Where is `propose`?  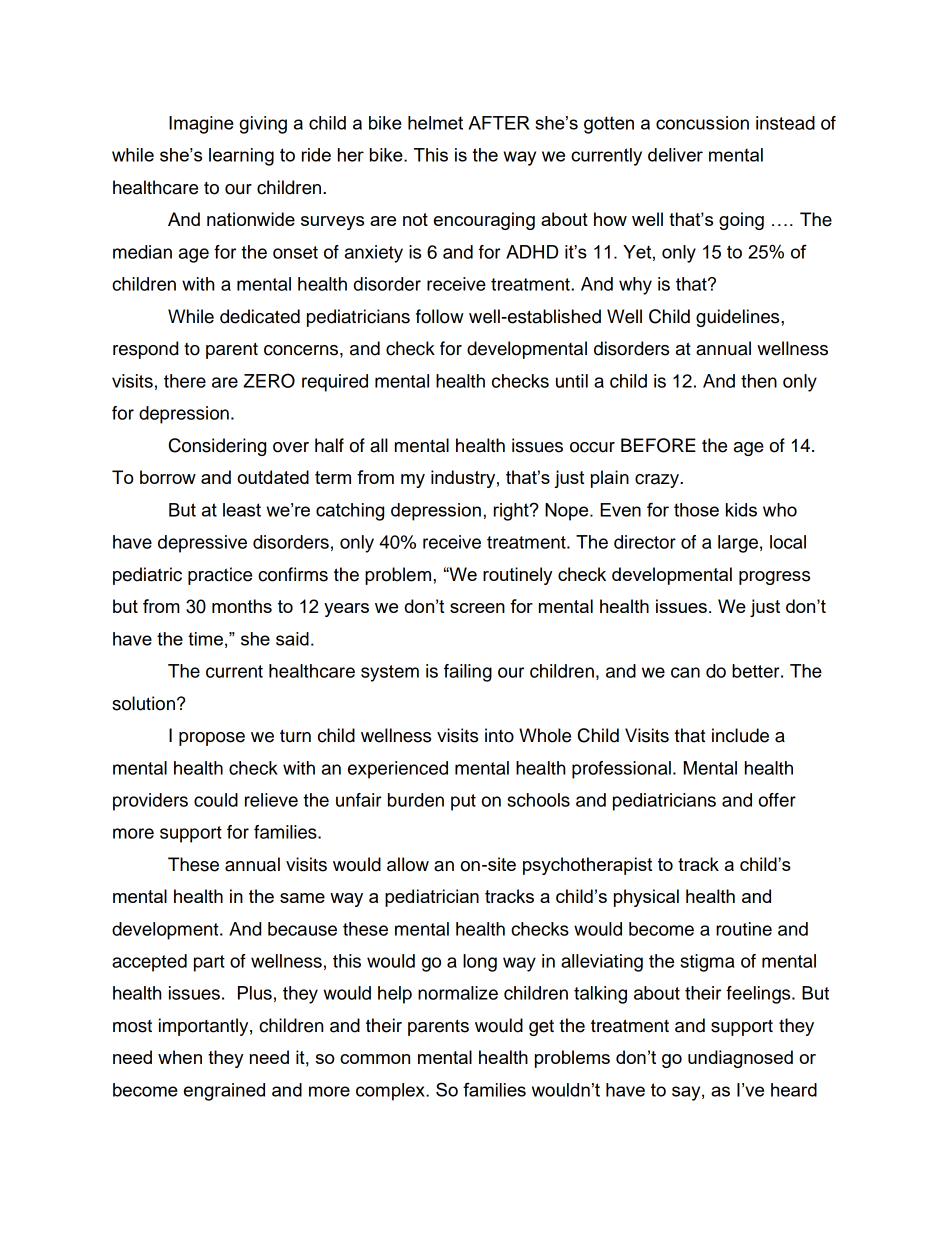 propose is located at coordinates (212, 739).
